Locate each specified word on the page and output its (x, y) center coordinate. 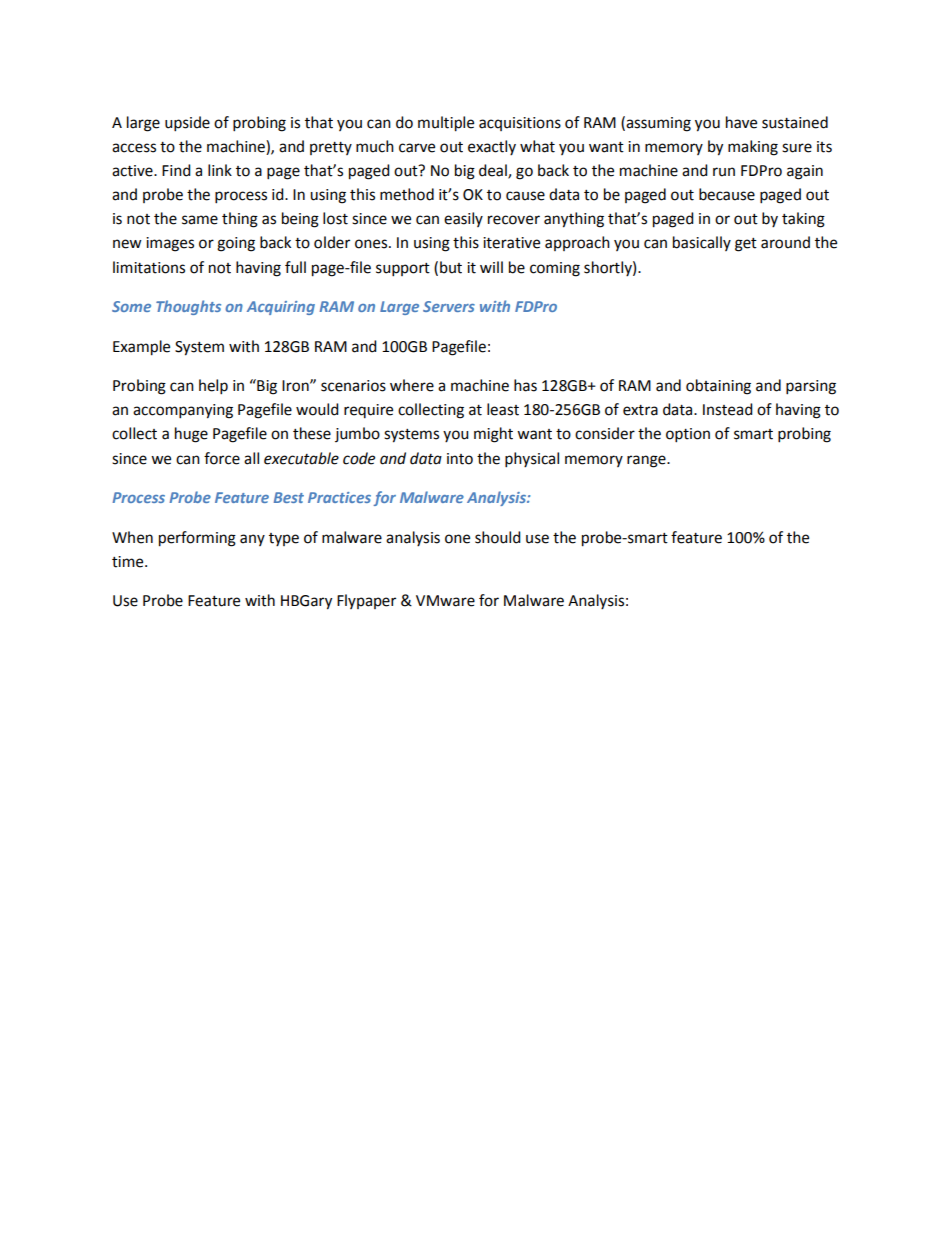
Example (141, 348)
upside (187, 124)
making (753, 148)
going (236, 244)
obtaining (718, 387)
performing (197, 539)
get (746, 245)
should (498, 537)
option (688, 435)
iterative (511, 243)
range (647, 461)
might (493, 435)
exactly (492, 147)
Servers (449, 306)
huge (191, 435)
